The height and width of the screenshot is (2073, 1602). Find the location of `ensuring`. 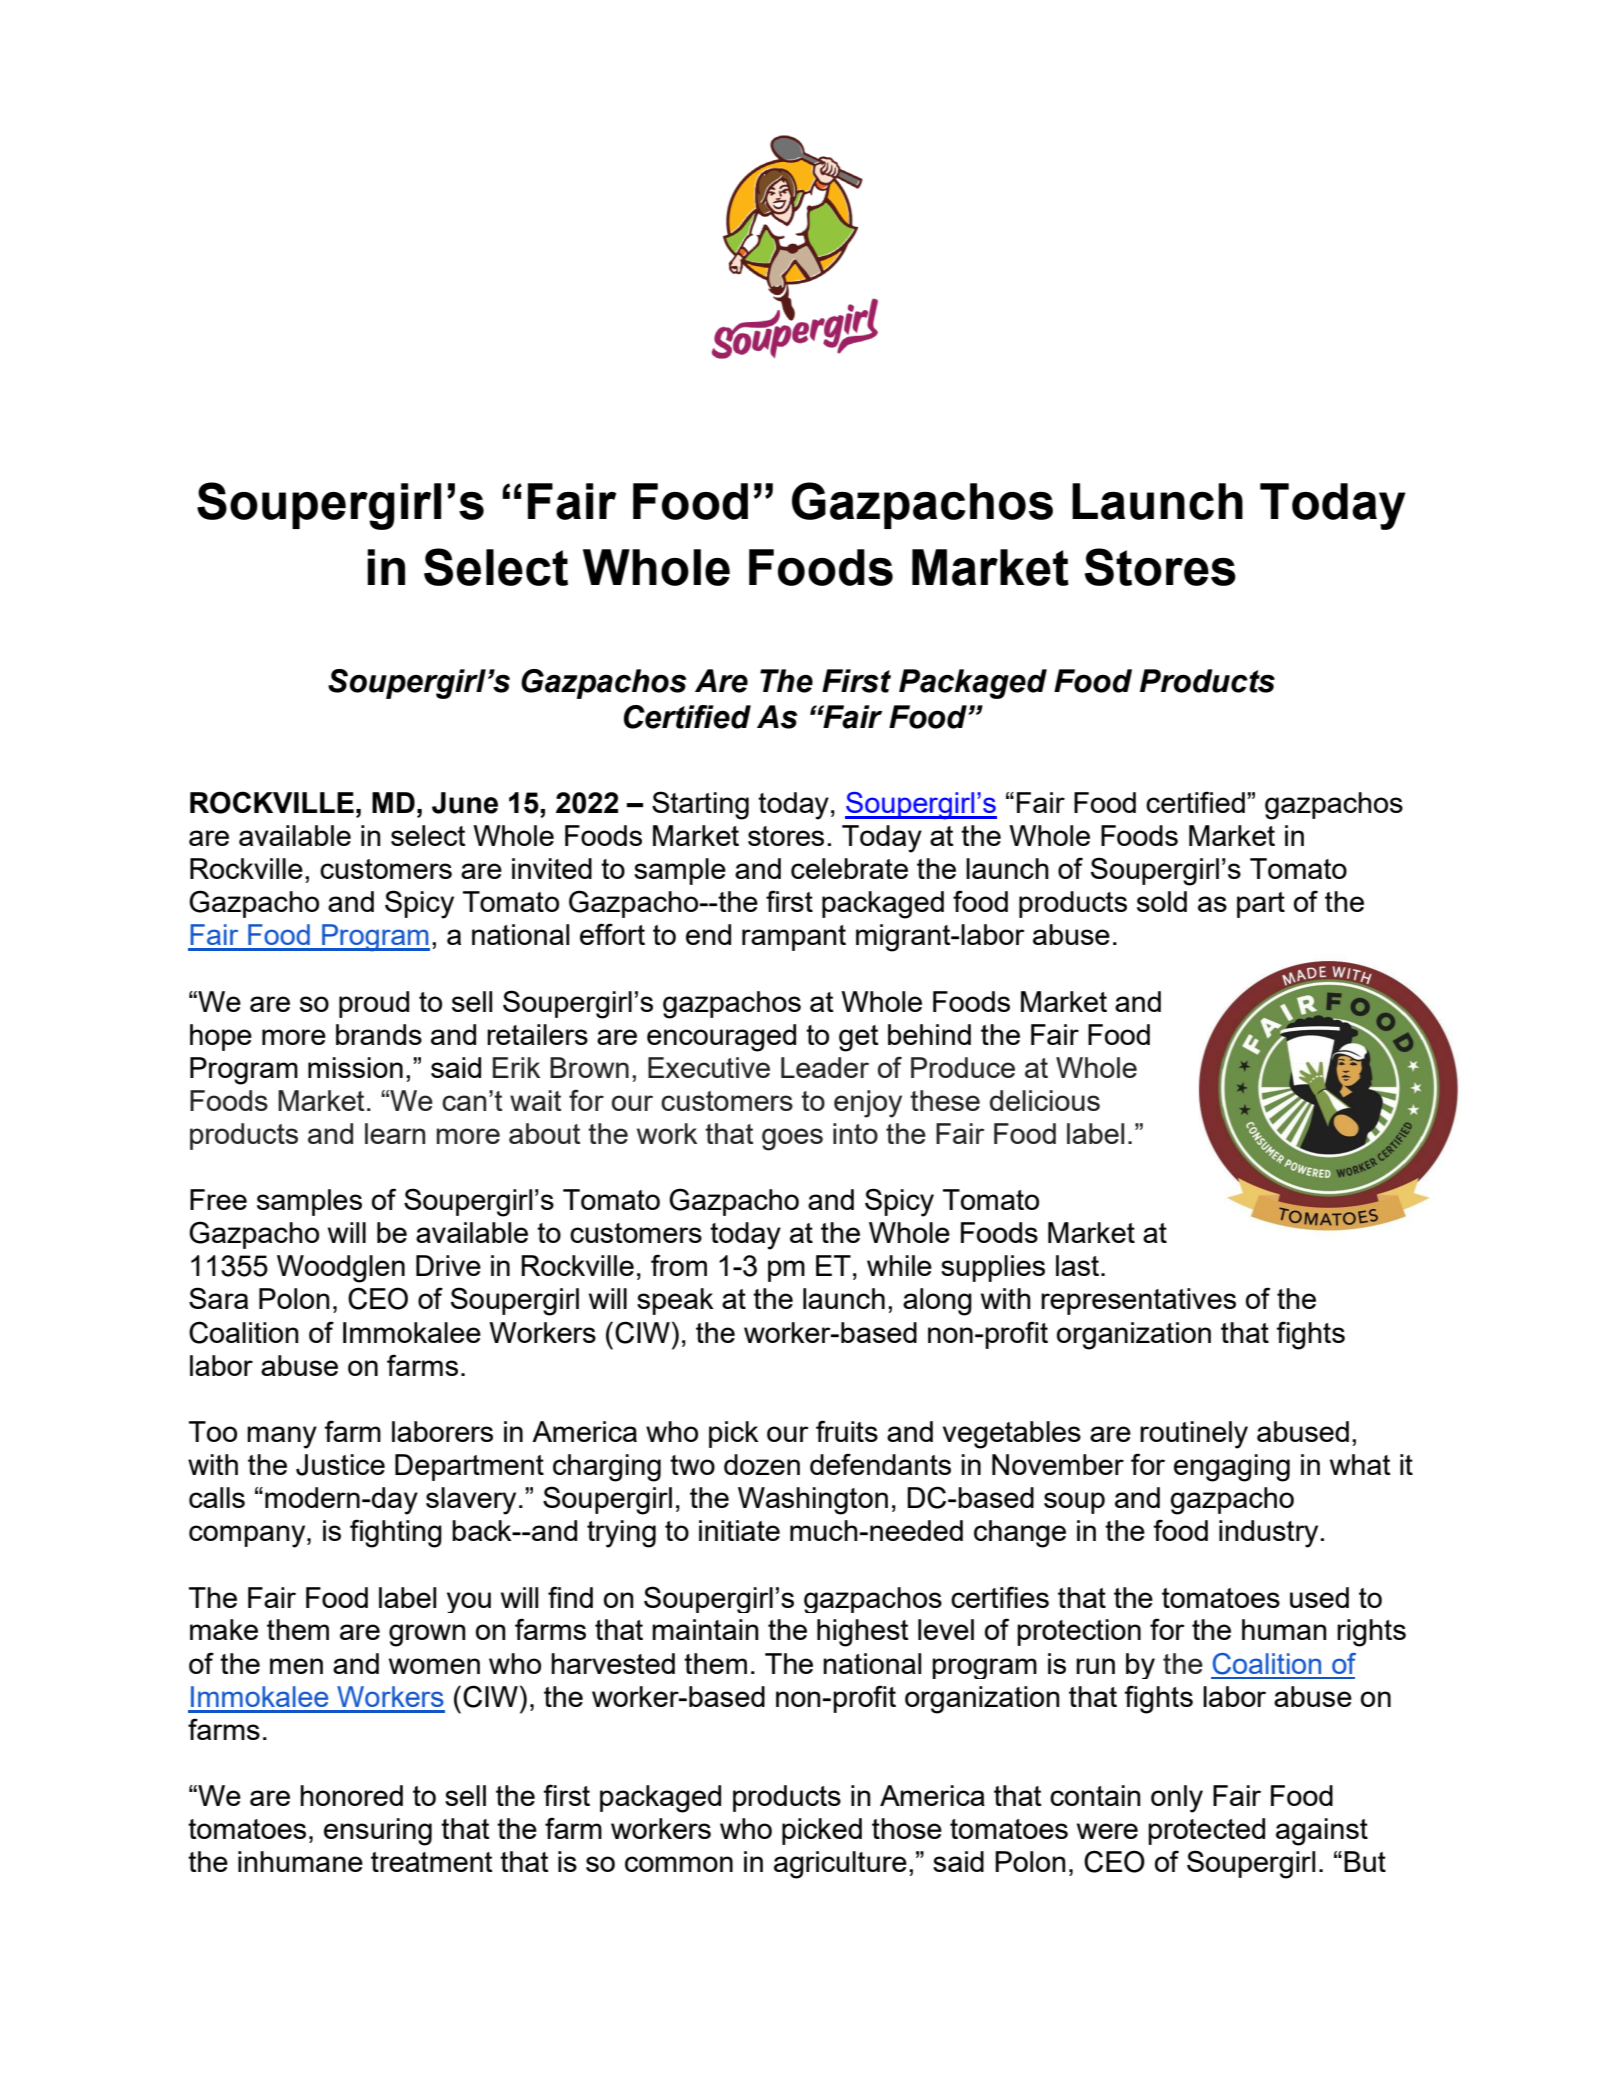

ensuring is located at coordinates (378, 1832).
